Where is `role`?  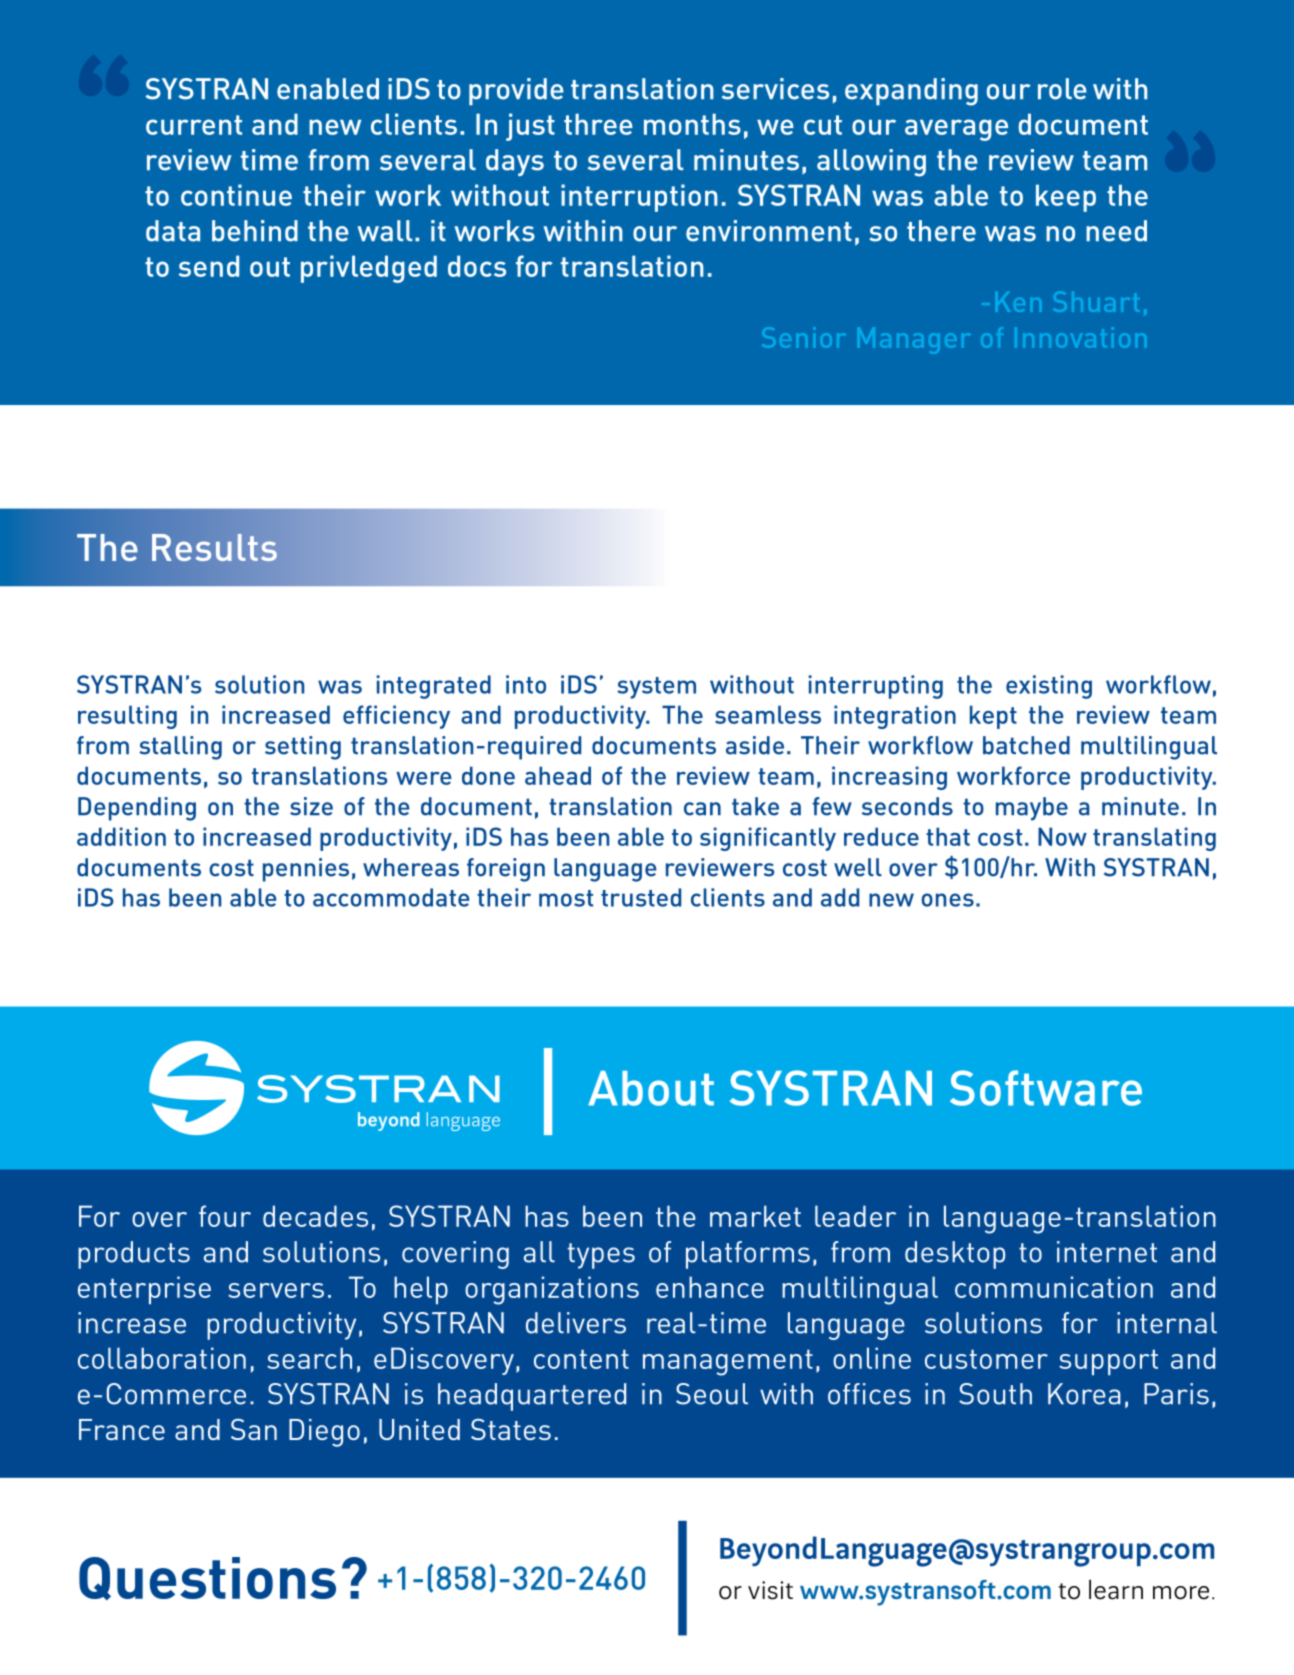
role is located at coordinates (1062, 89).
